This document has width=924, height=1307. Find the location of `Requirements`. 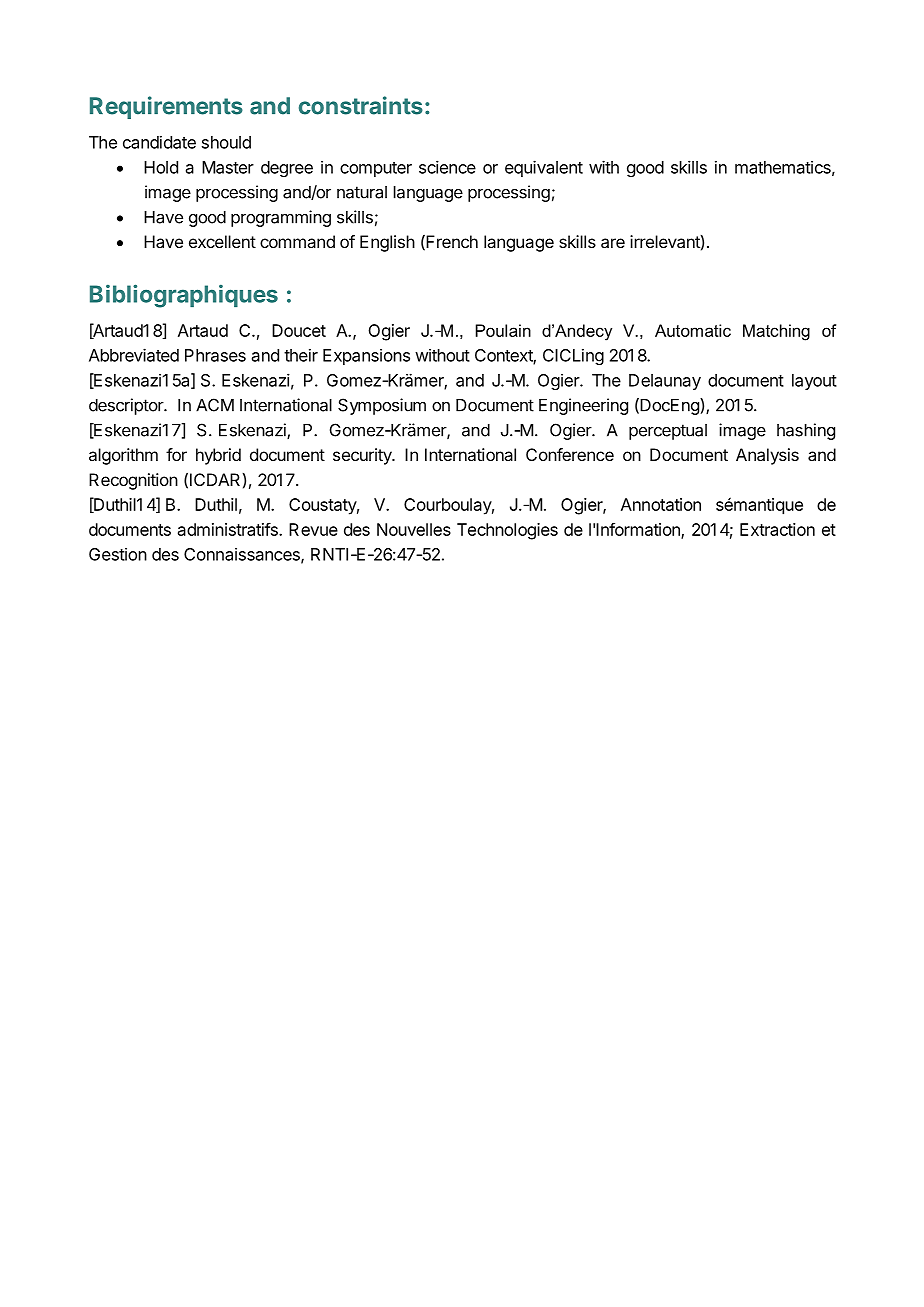

Requirements is located at coordinates (166, 107).
